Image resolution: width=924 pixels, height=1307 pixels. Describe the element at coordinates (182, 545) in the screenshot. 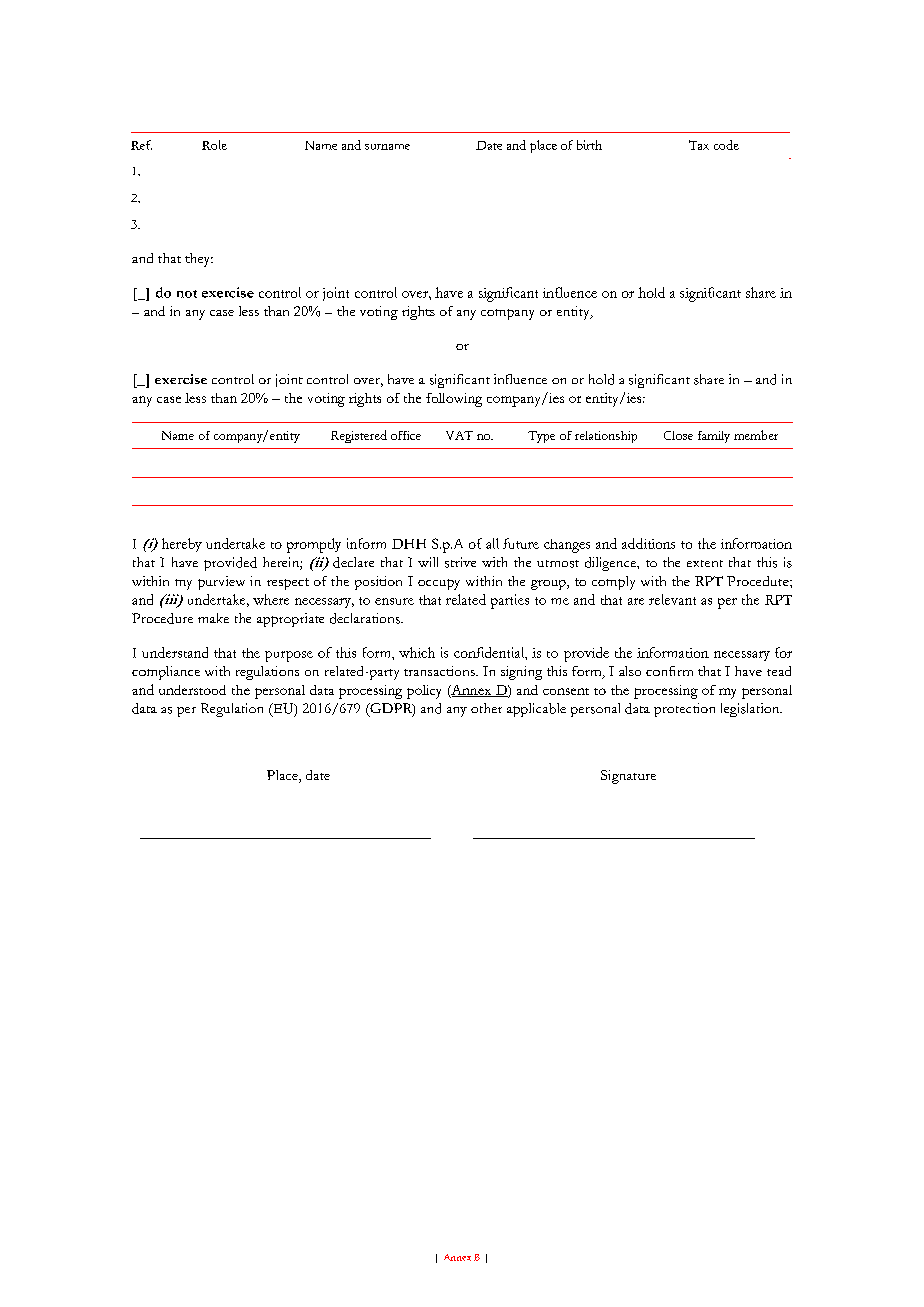

I see `hereby` at that location.
